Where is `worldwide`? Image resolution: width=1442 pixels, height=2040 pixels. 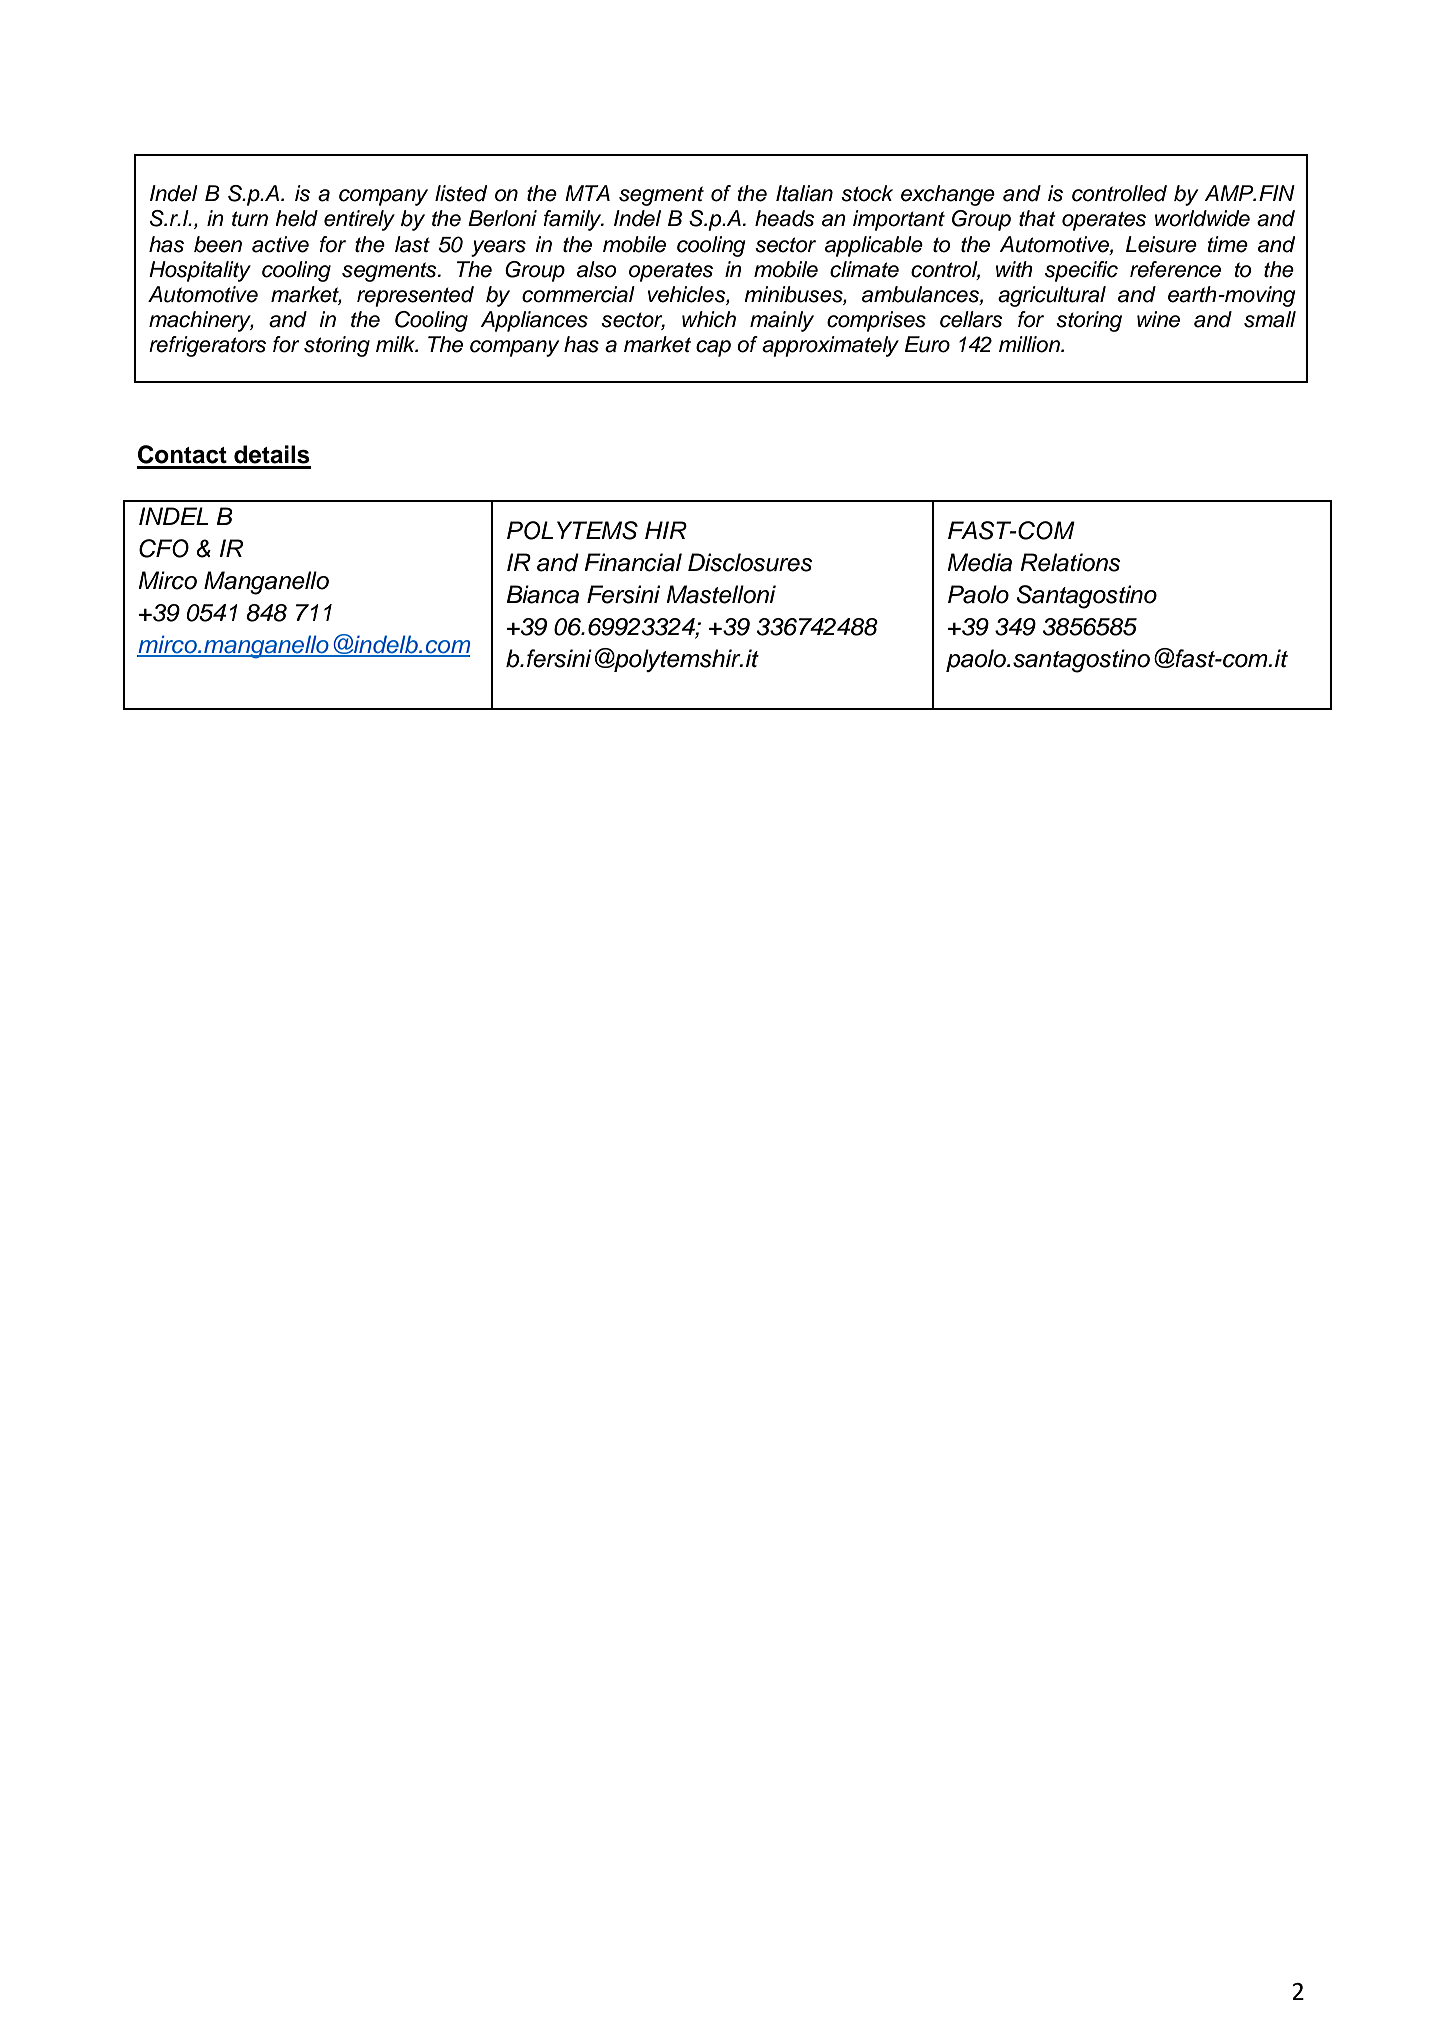
worldwide is located at coordinates (1202, 218).
